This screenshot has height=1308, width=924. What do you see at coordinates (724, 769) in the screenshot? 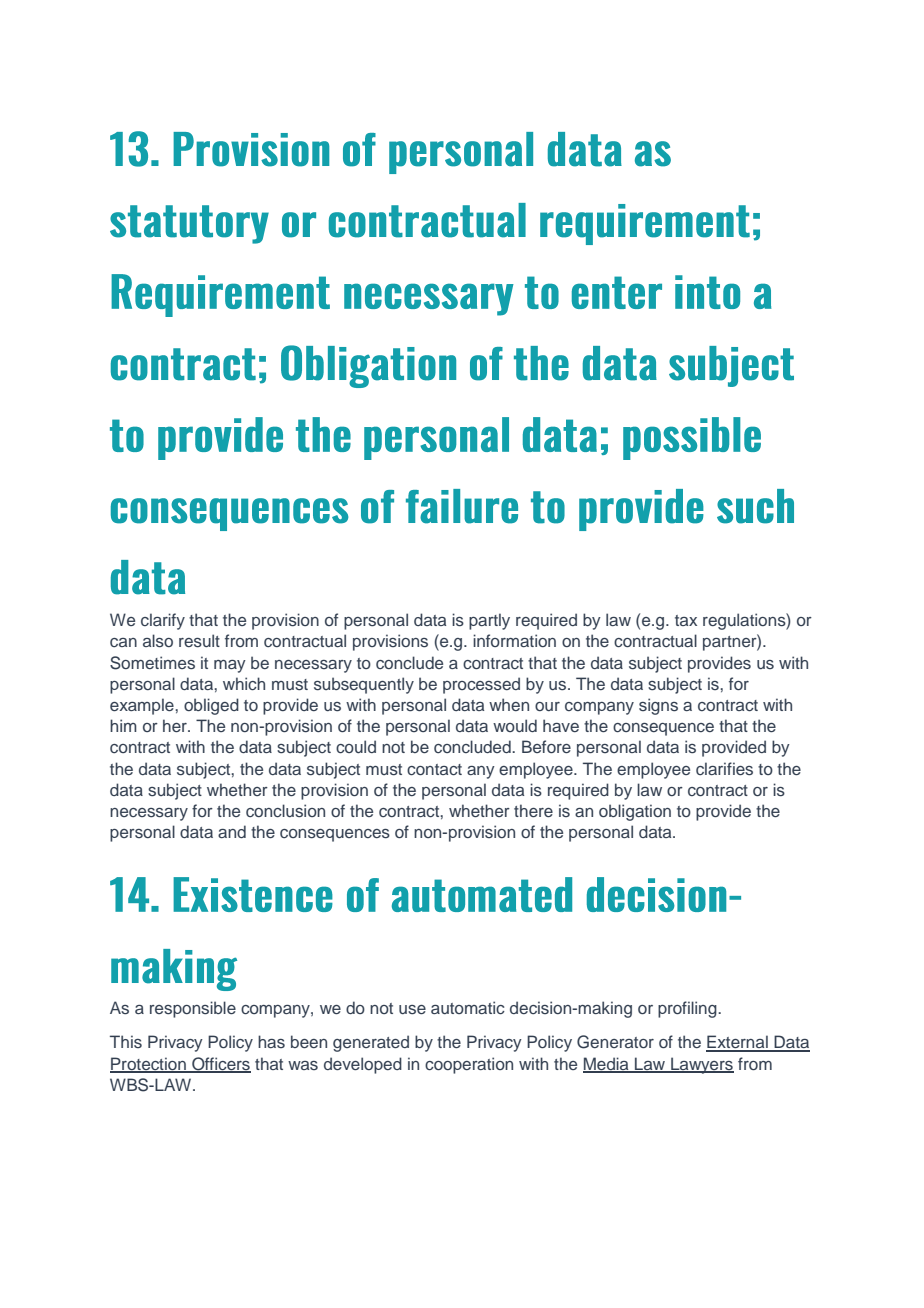
I see `clarifies` at bounding box center [724, 769].
